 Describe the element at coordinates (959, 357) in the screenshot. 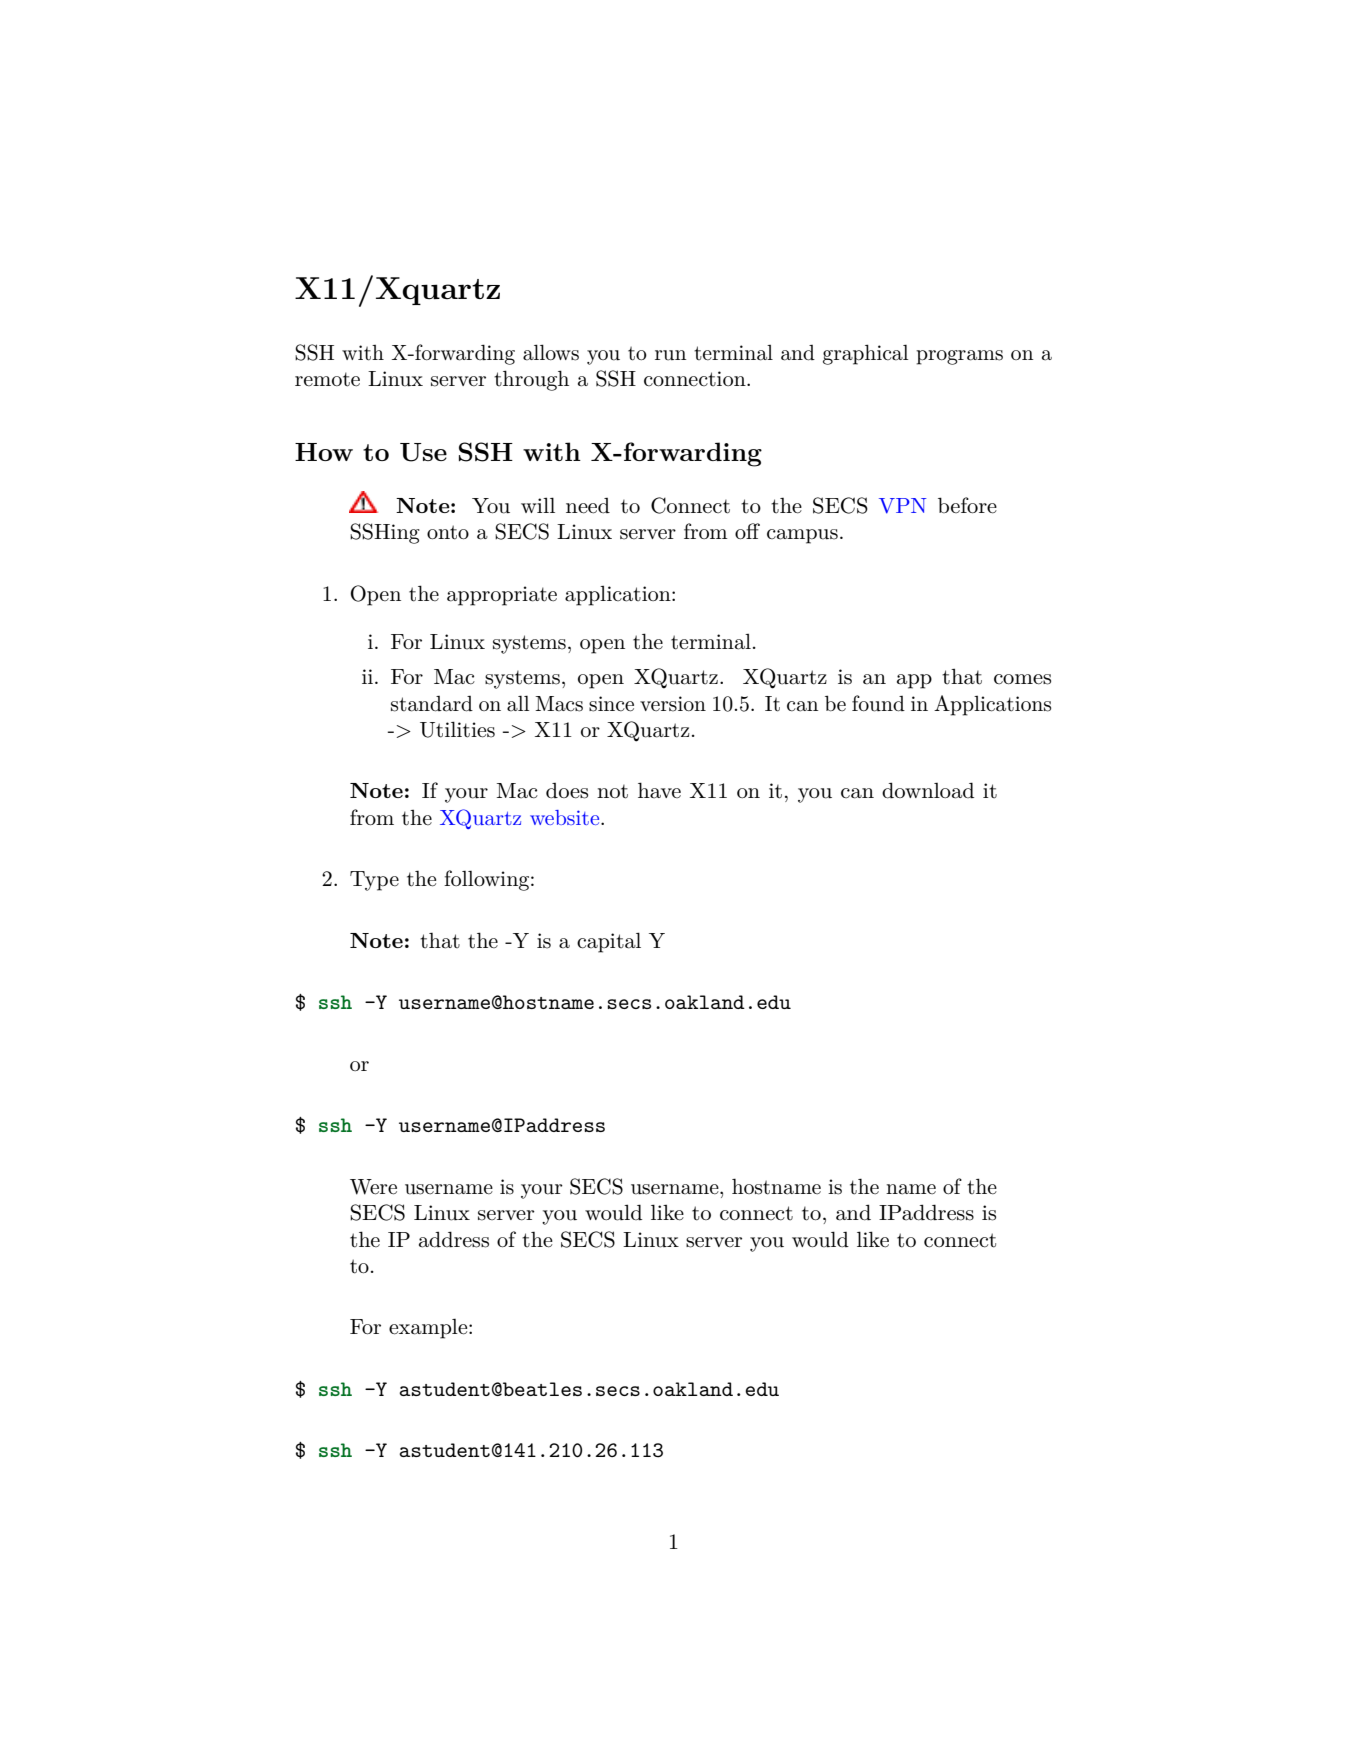

I see `programs` at that location.
